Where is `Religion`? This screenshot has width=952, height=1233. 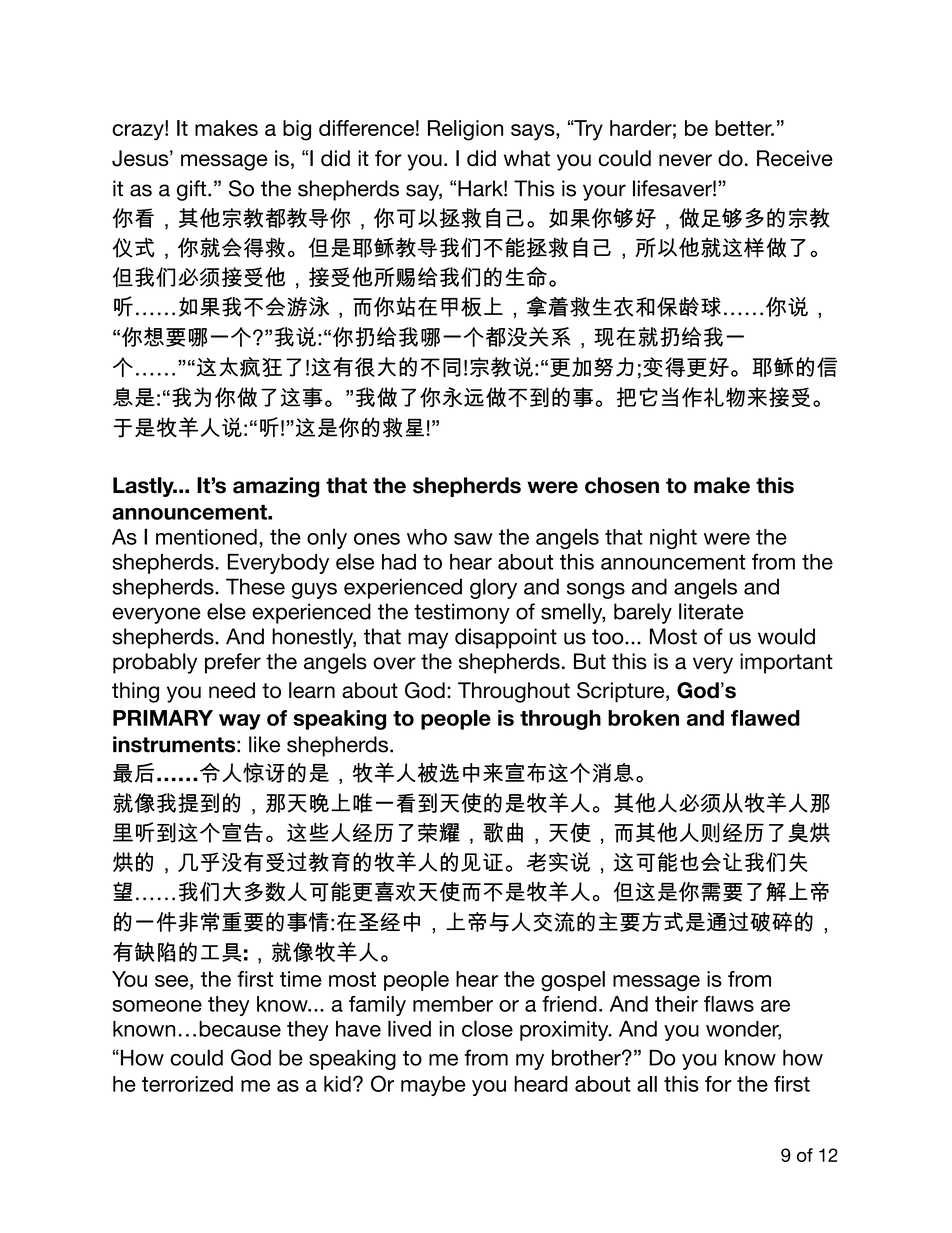
Religion is located at coordinates (465, 130).
